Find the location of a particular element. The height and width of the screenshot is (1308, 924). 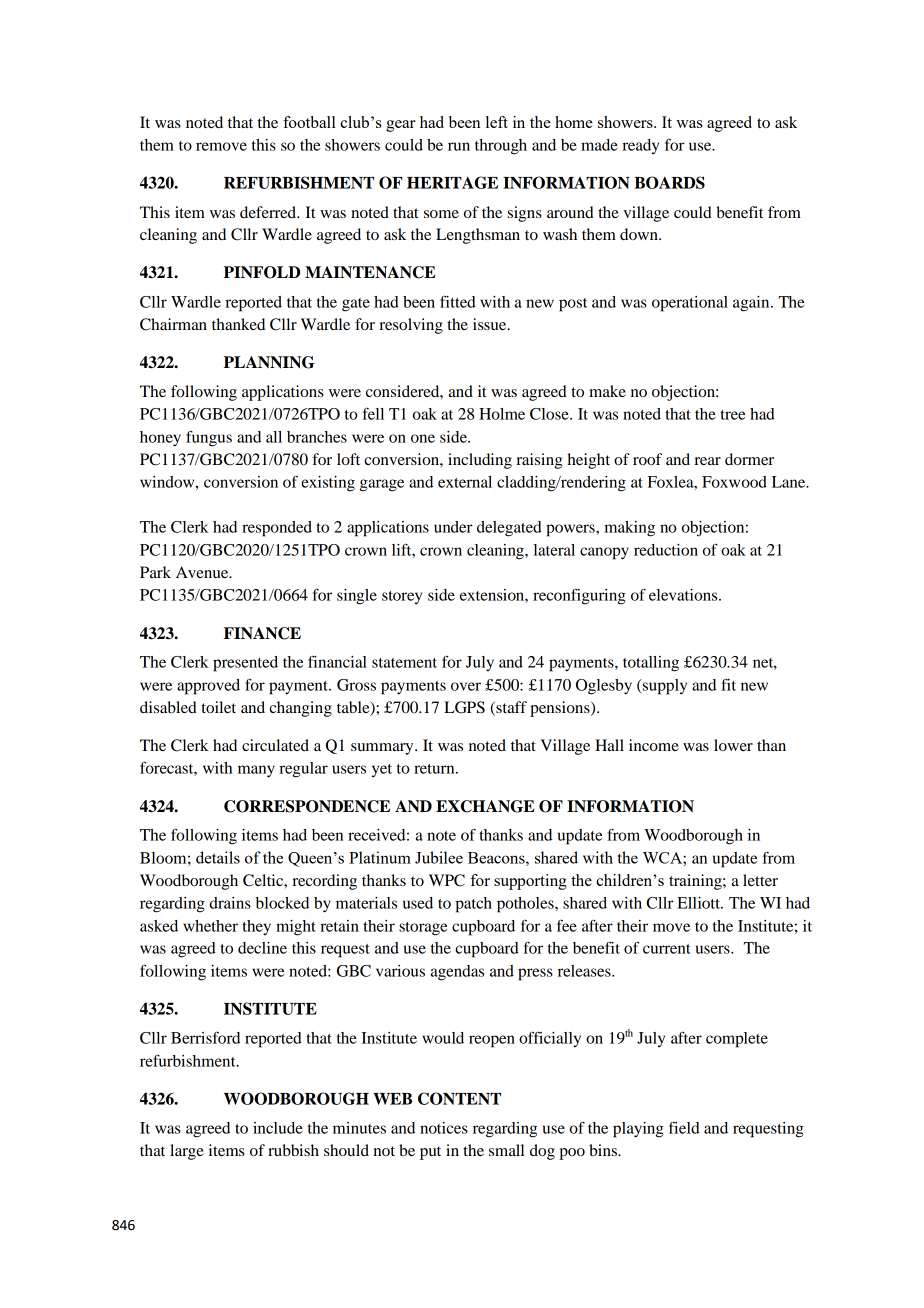

include is located at coordinates (278, 1128).
